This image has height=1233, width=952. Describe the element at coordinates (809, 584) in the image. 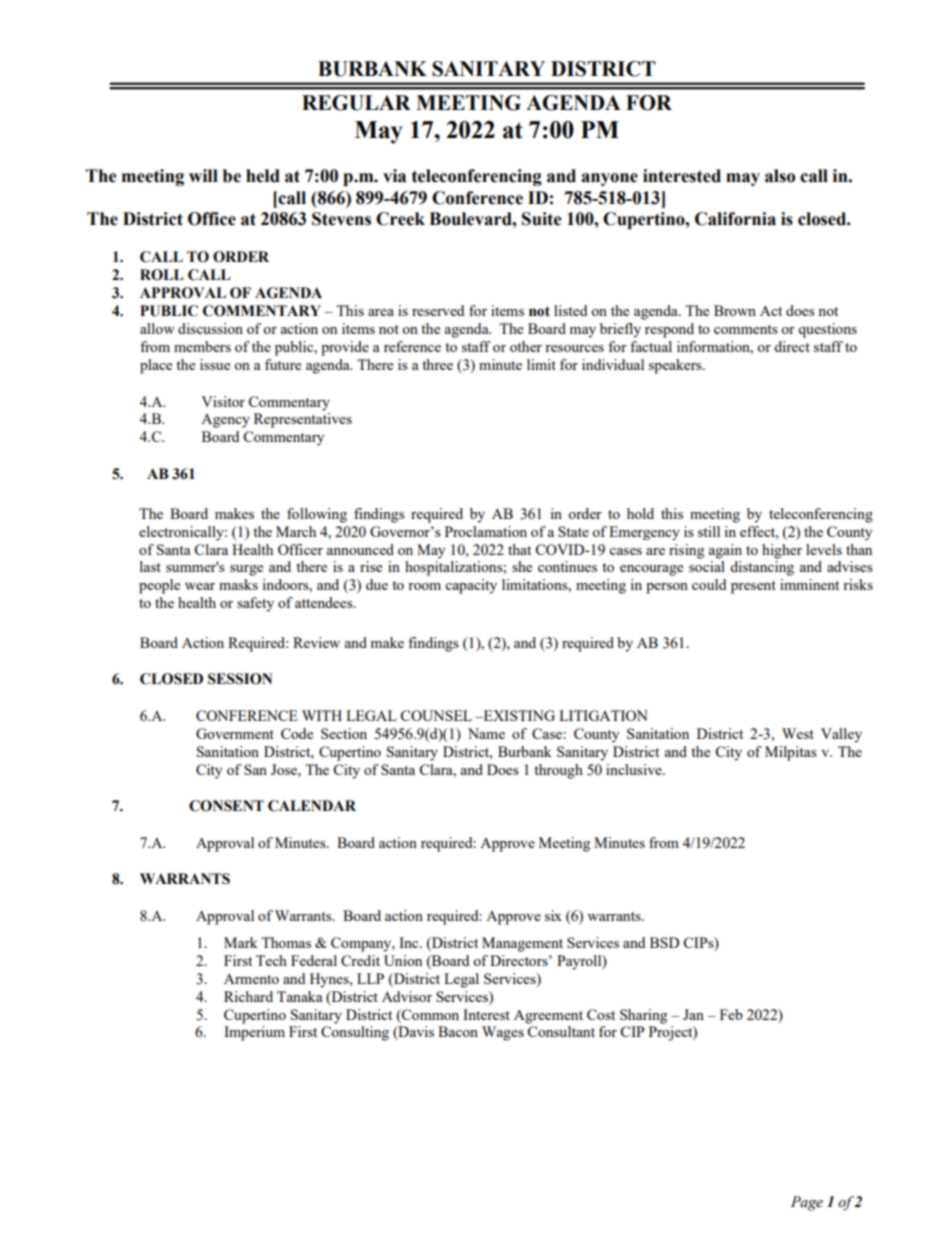

I see `imminent` at that location.
